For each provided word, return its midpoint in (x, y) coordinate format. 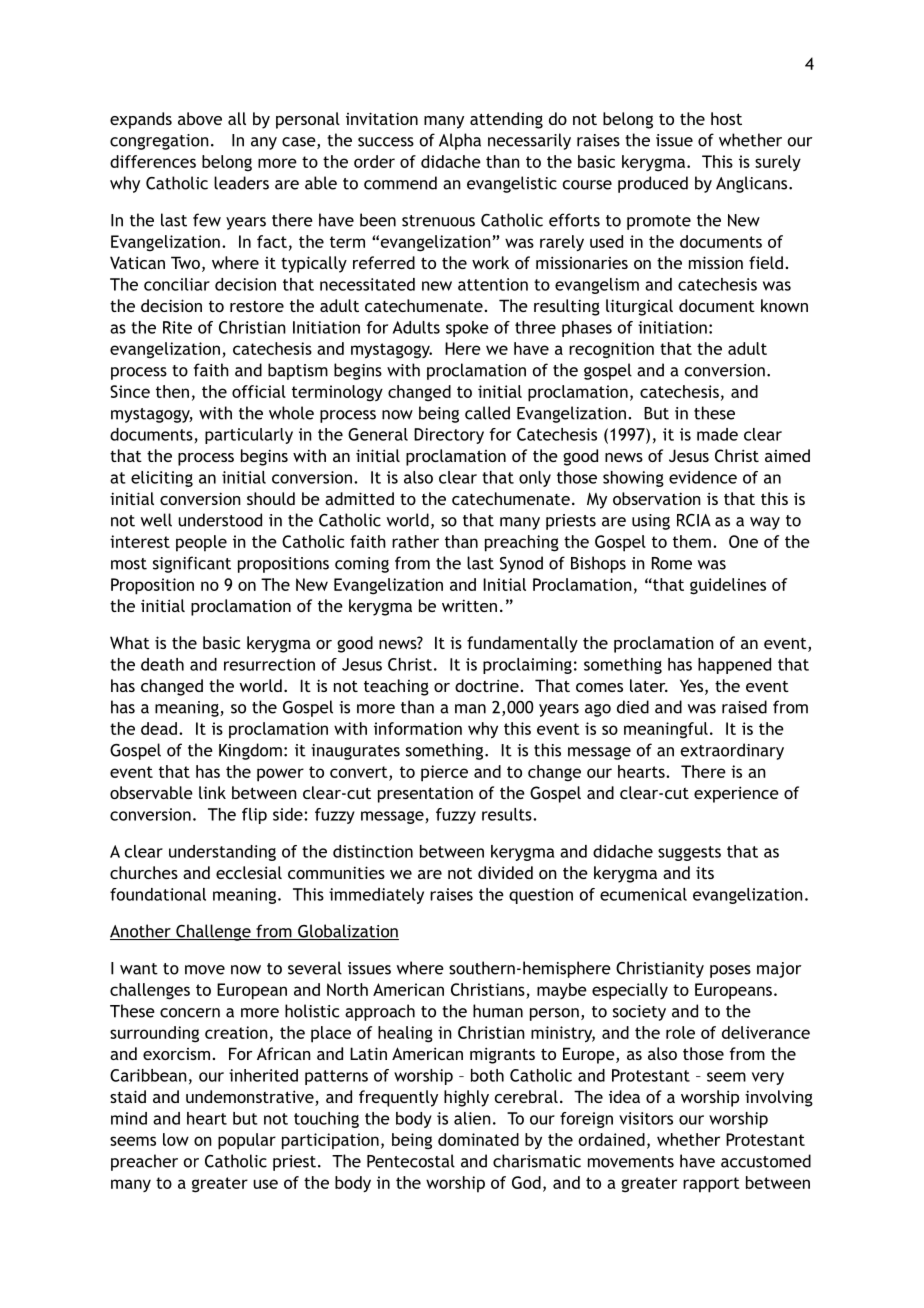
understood (220, 520)
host (726, 118)
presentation (425, 795)
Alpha (460, 141)
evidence (703, 477)
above (200, 118)
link (212, 792)
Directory (449, 436)
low (176, 1139)
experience (736, 794)
